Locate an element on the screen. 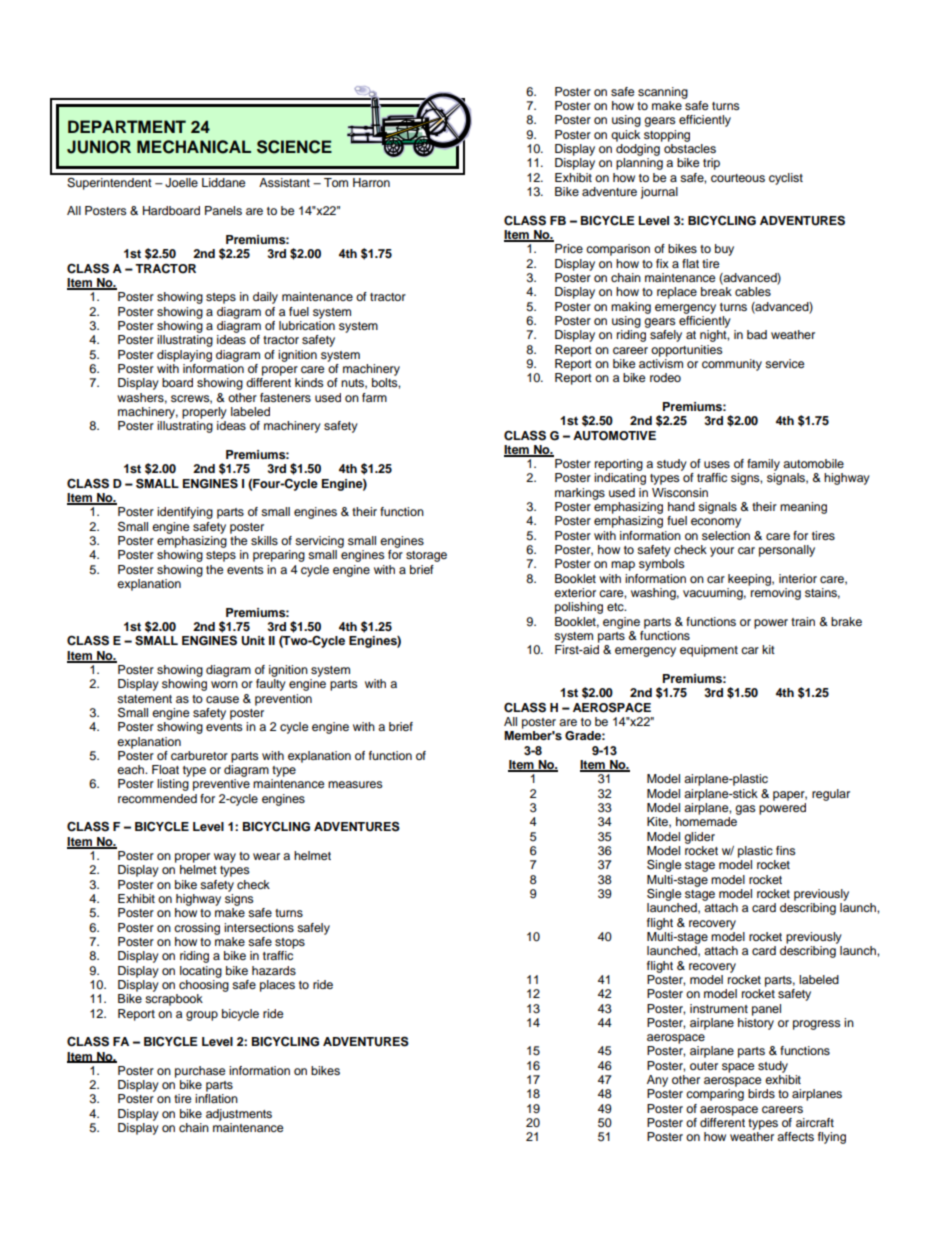 This screenshot has height=1233, width=952. MECHANICAL is located at coordinates (194, 147).
